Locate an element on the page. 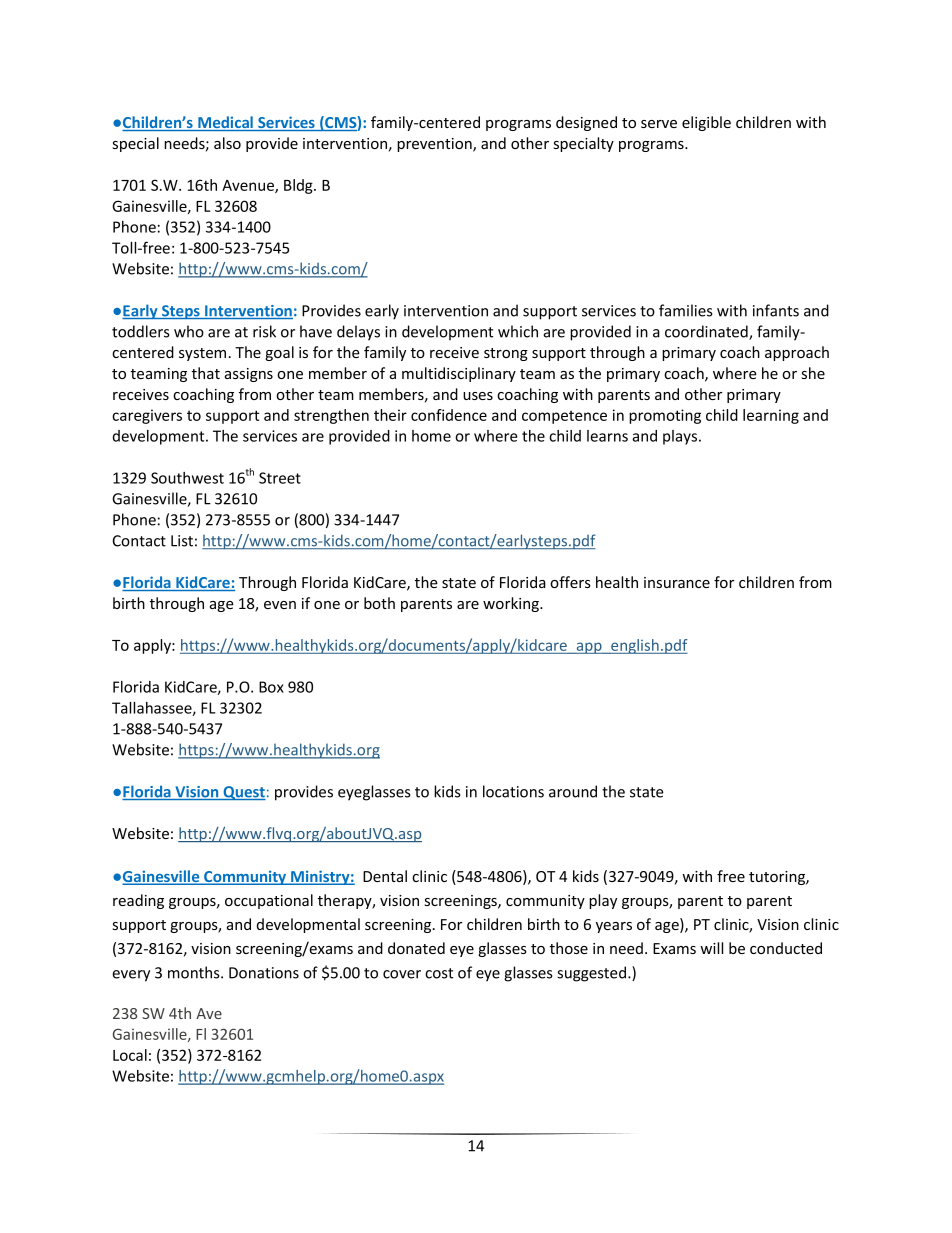  also is located at coordinates (227, 143).
